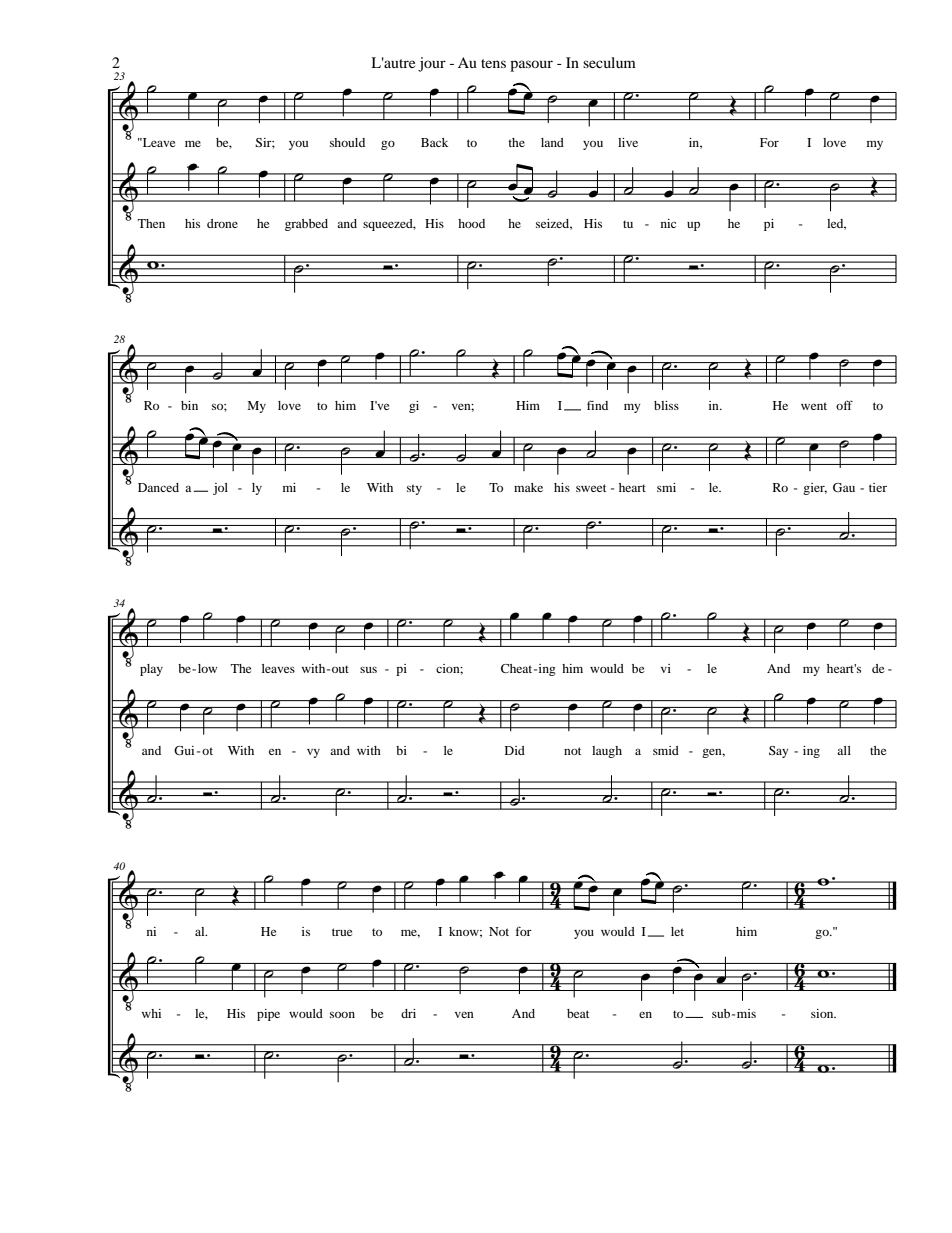  What do you see at coordinates (208, 668) in the image?
I see `low` at bounding box center [208, 668].
